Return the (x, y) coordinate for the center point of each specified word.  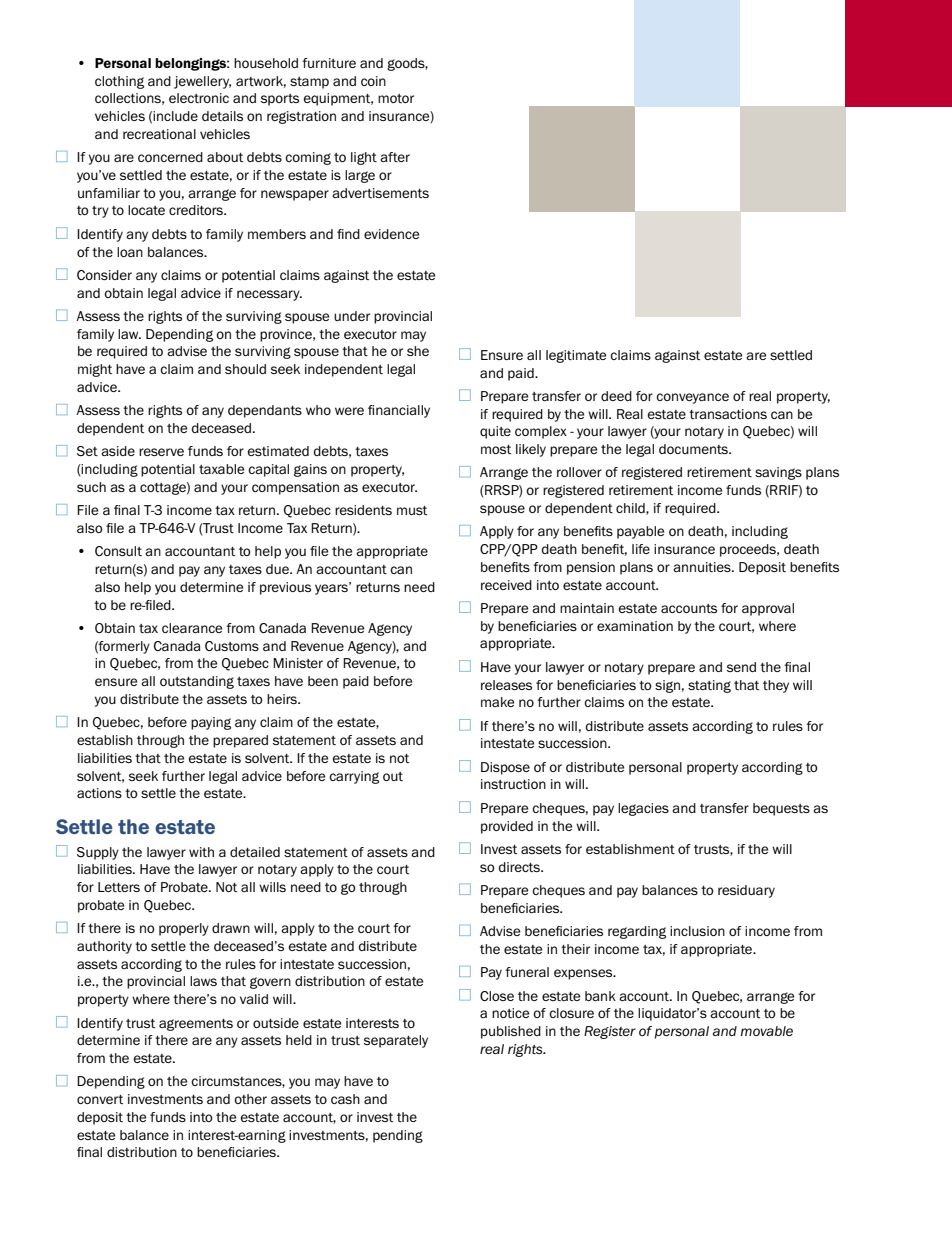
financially (399, 411)
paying (211, 723)
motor (396, 98)
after (395, 157)
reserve (161, 452)
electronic (199, 98)
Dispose (505, 768)
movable (767, 1031)
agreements (196, 1025)
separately (396, 1041)
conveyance (692, 398)
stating (709, 686)
